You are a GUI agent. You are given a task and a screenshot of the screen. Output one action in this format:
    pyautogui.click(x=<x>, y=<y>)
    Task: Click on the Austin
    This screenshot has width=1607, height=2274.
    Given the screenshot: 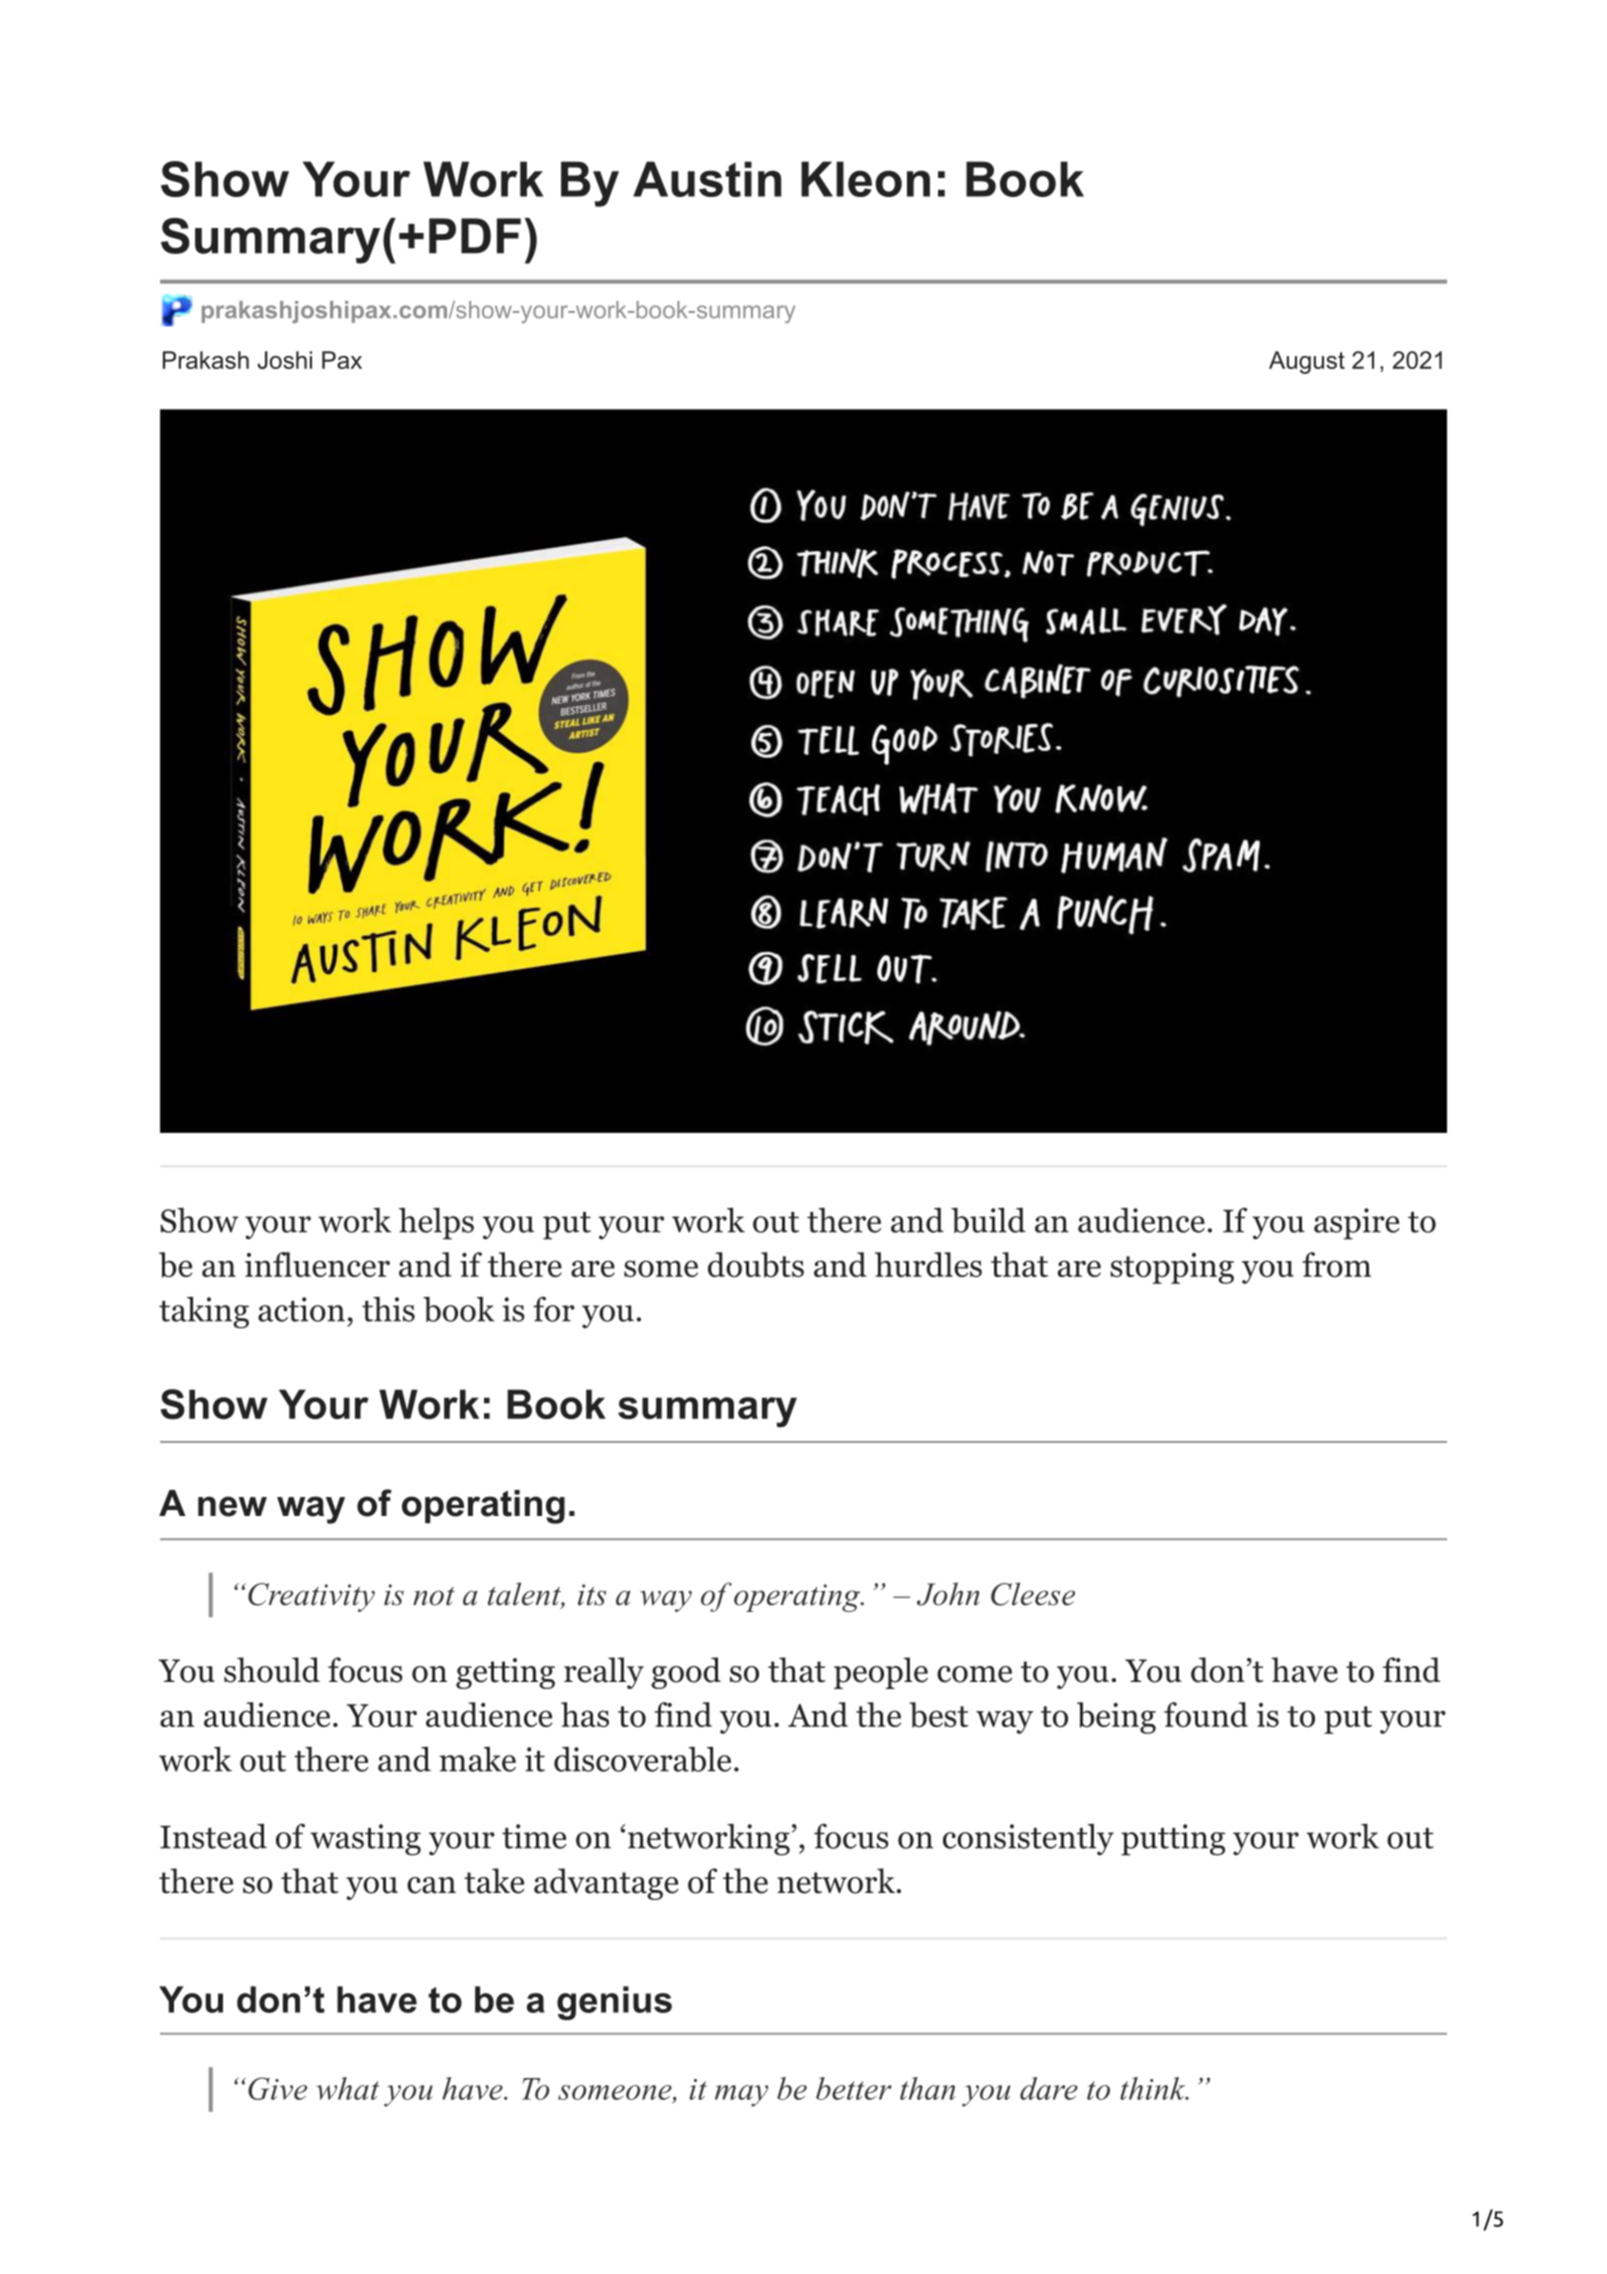 What is the action you would take?
    pyautogui.click(x=707, y=179)
